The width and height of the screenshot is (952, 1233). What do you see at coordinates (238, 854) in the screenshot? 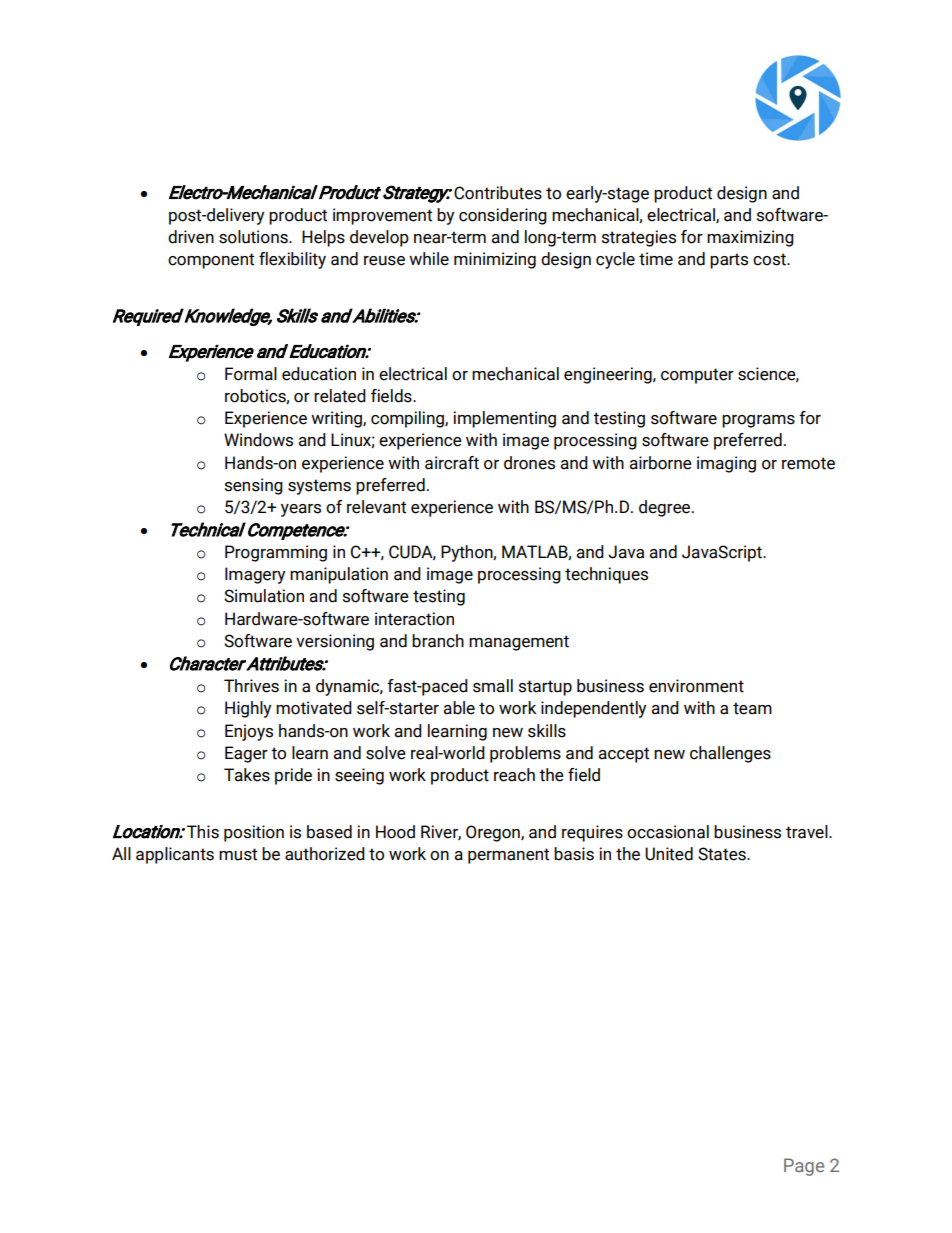
I see `must` at bounding box center [238, 854].
